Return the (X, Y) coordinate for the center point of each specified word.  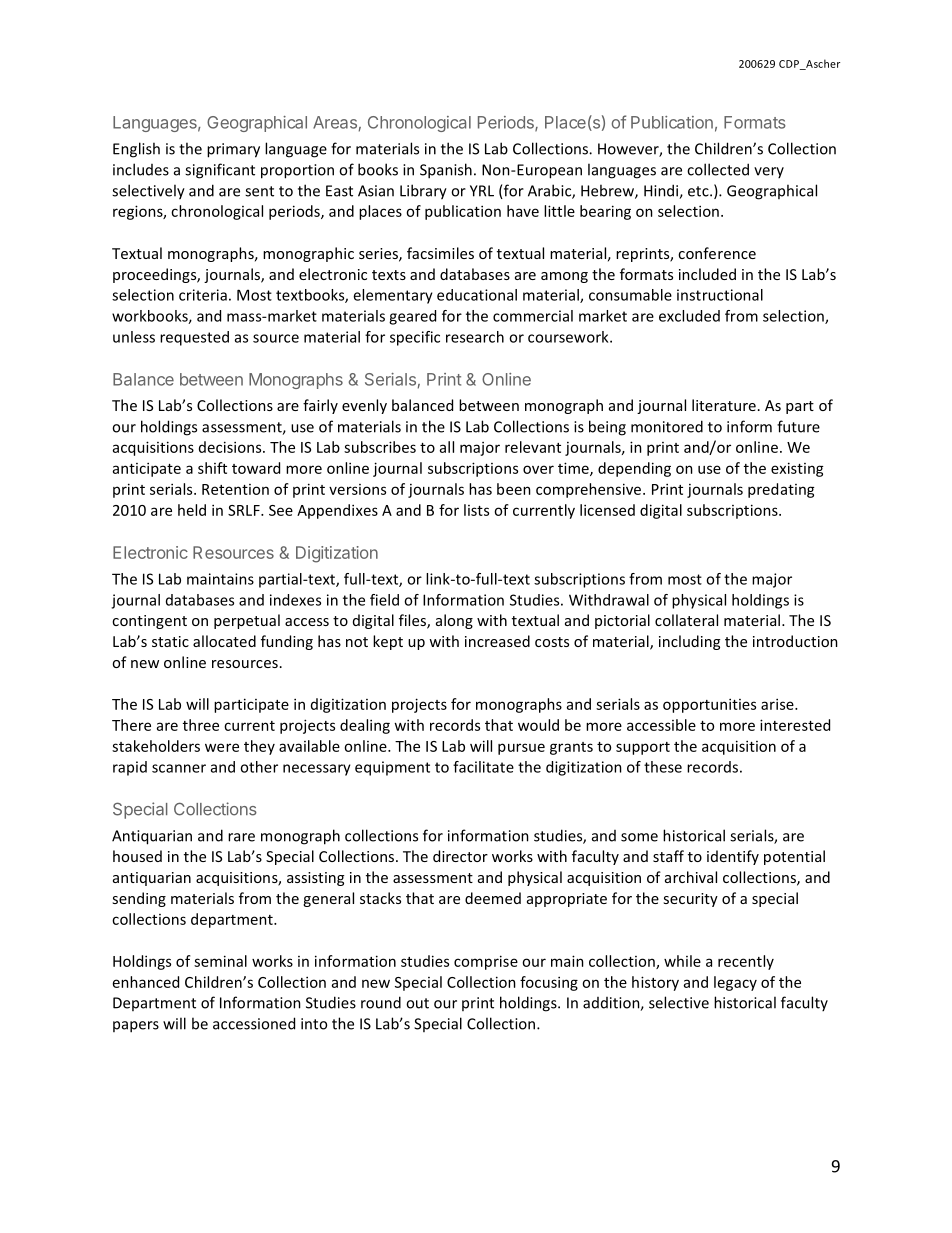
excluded (689, 316)
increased (497, 641)
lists (476, 510)
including (689, 642)
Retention (235, 489)
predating (781, 490)
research (475, 337)
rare (241, 837)
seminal (220, 961)
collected (718, 169)
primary (233, 150)
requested (194, 338)
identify (733, 857)
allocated (224, 641)
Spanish (446, 171)
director (460, 856)
